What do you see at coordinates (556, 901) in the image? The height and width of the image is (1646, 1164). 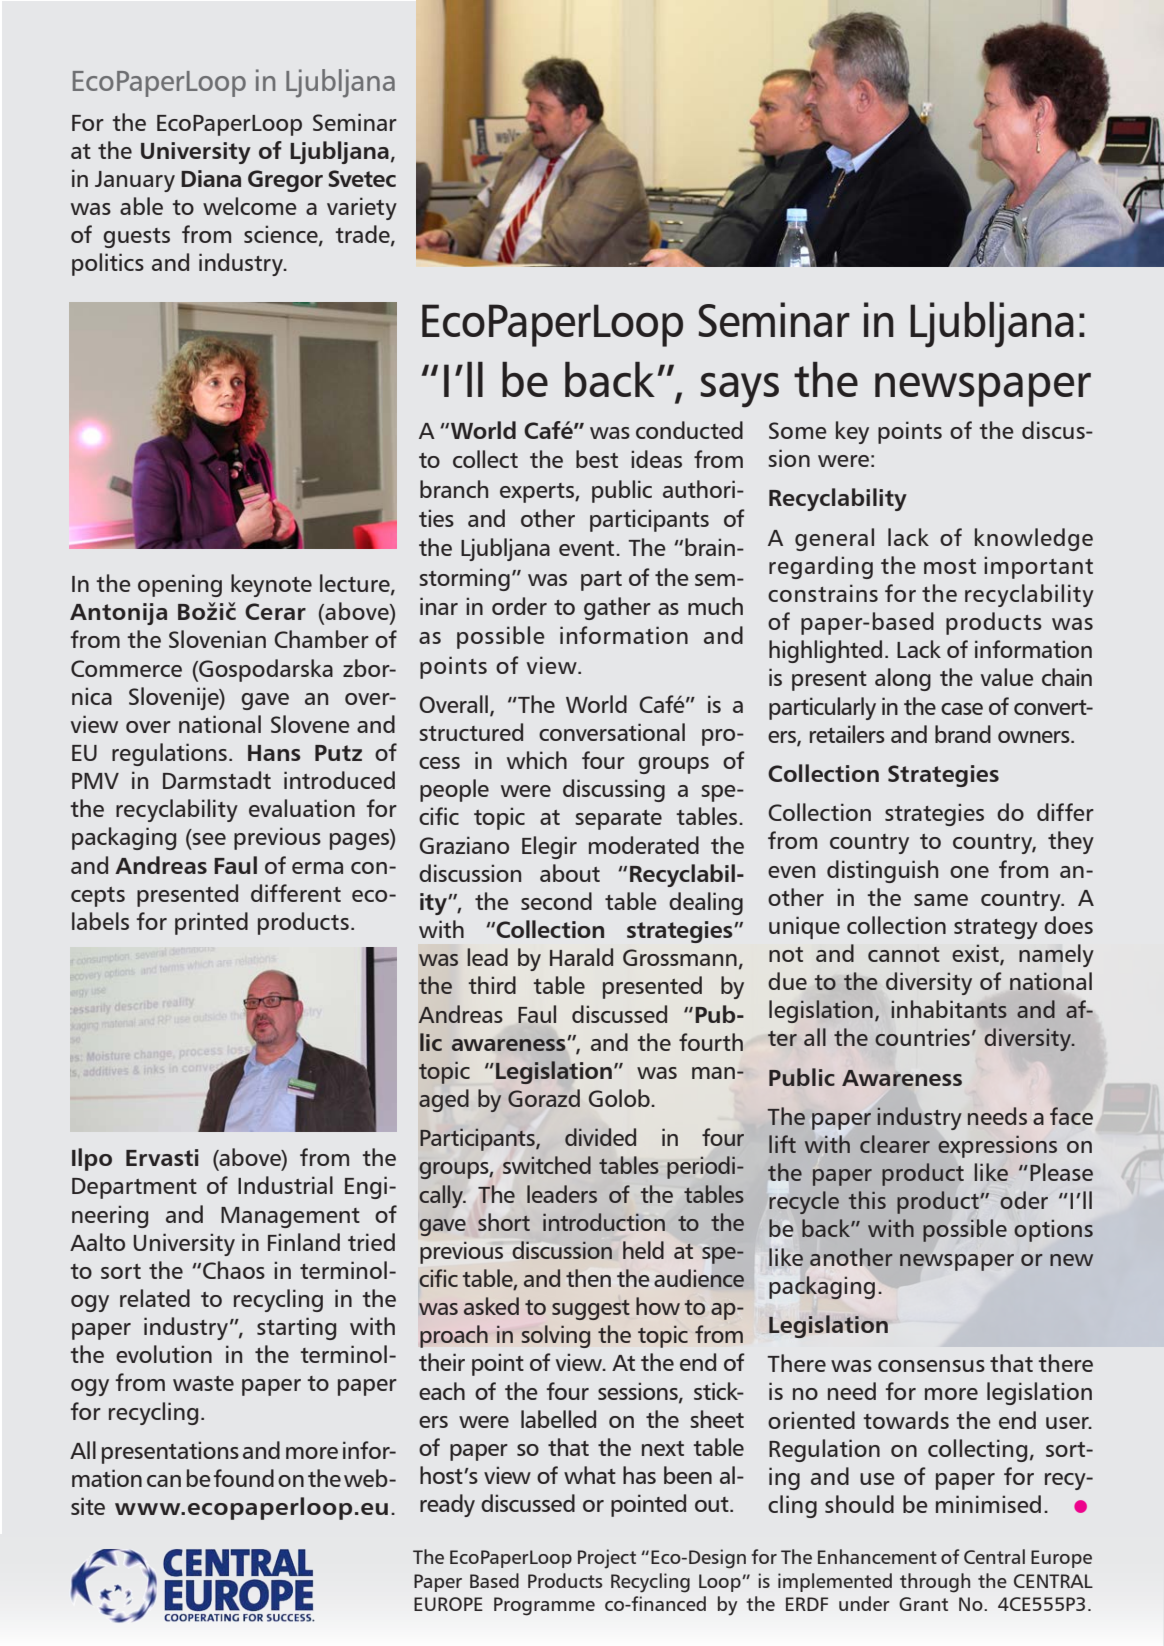 I see `second` at bounding box center [556, 901].
